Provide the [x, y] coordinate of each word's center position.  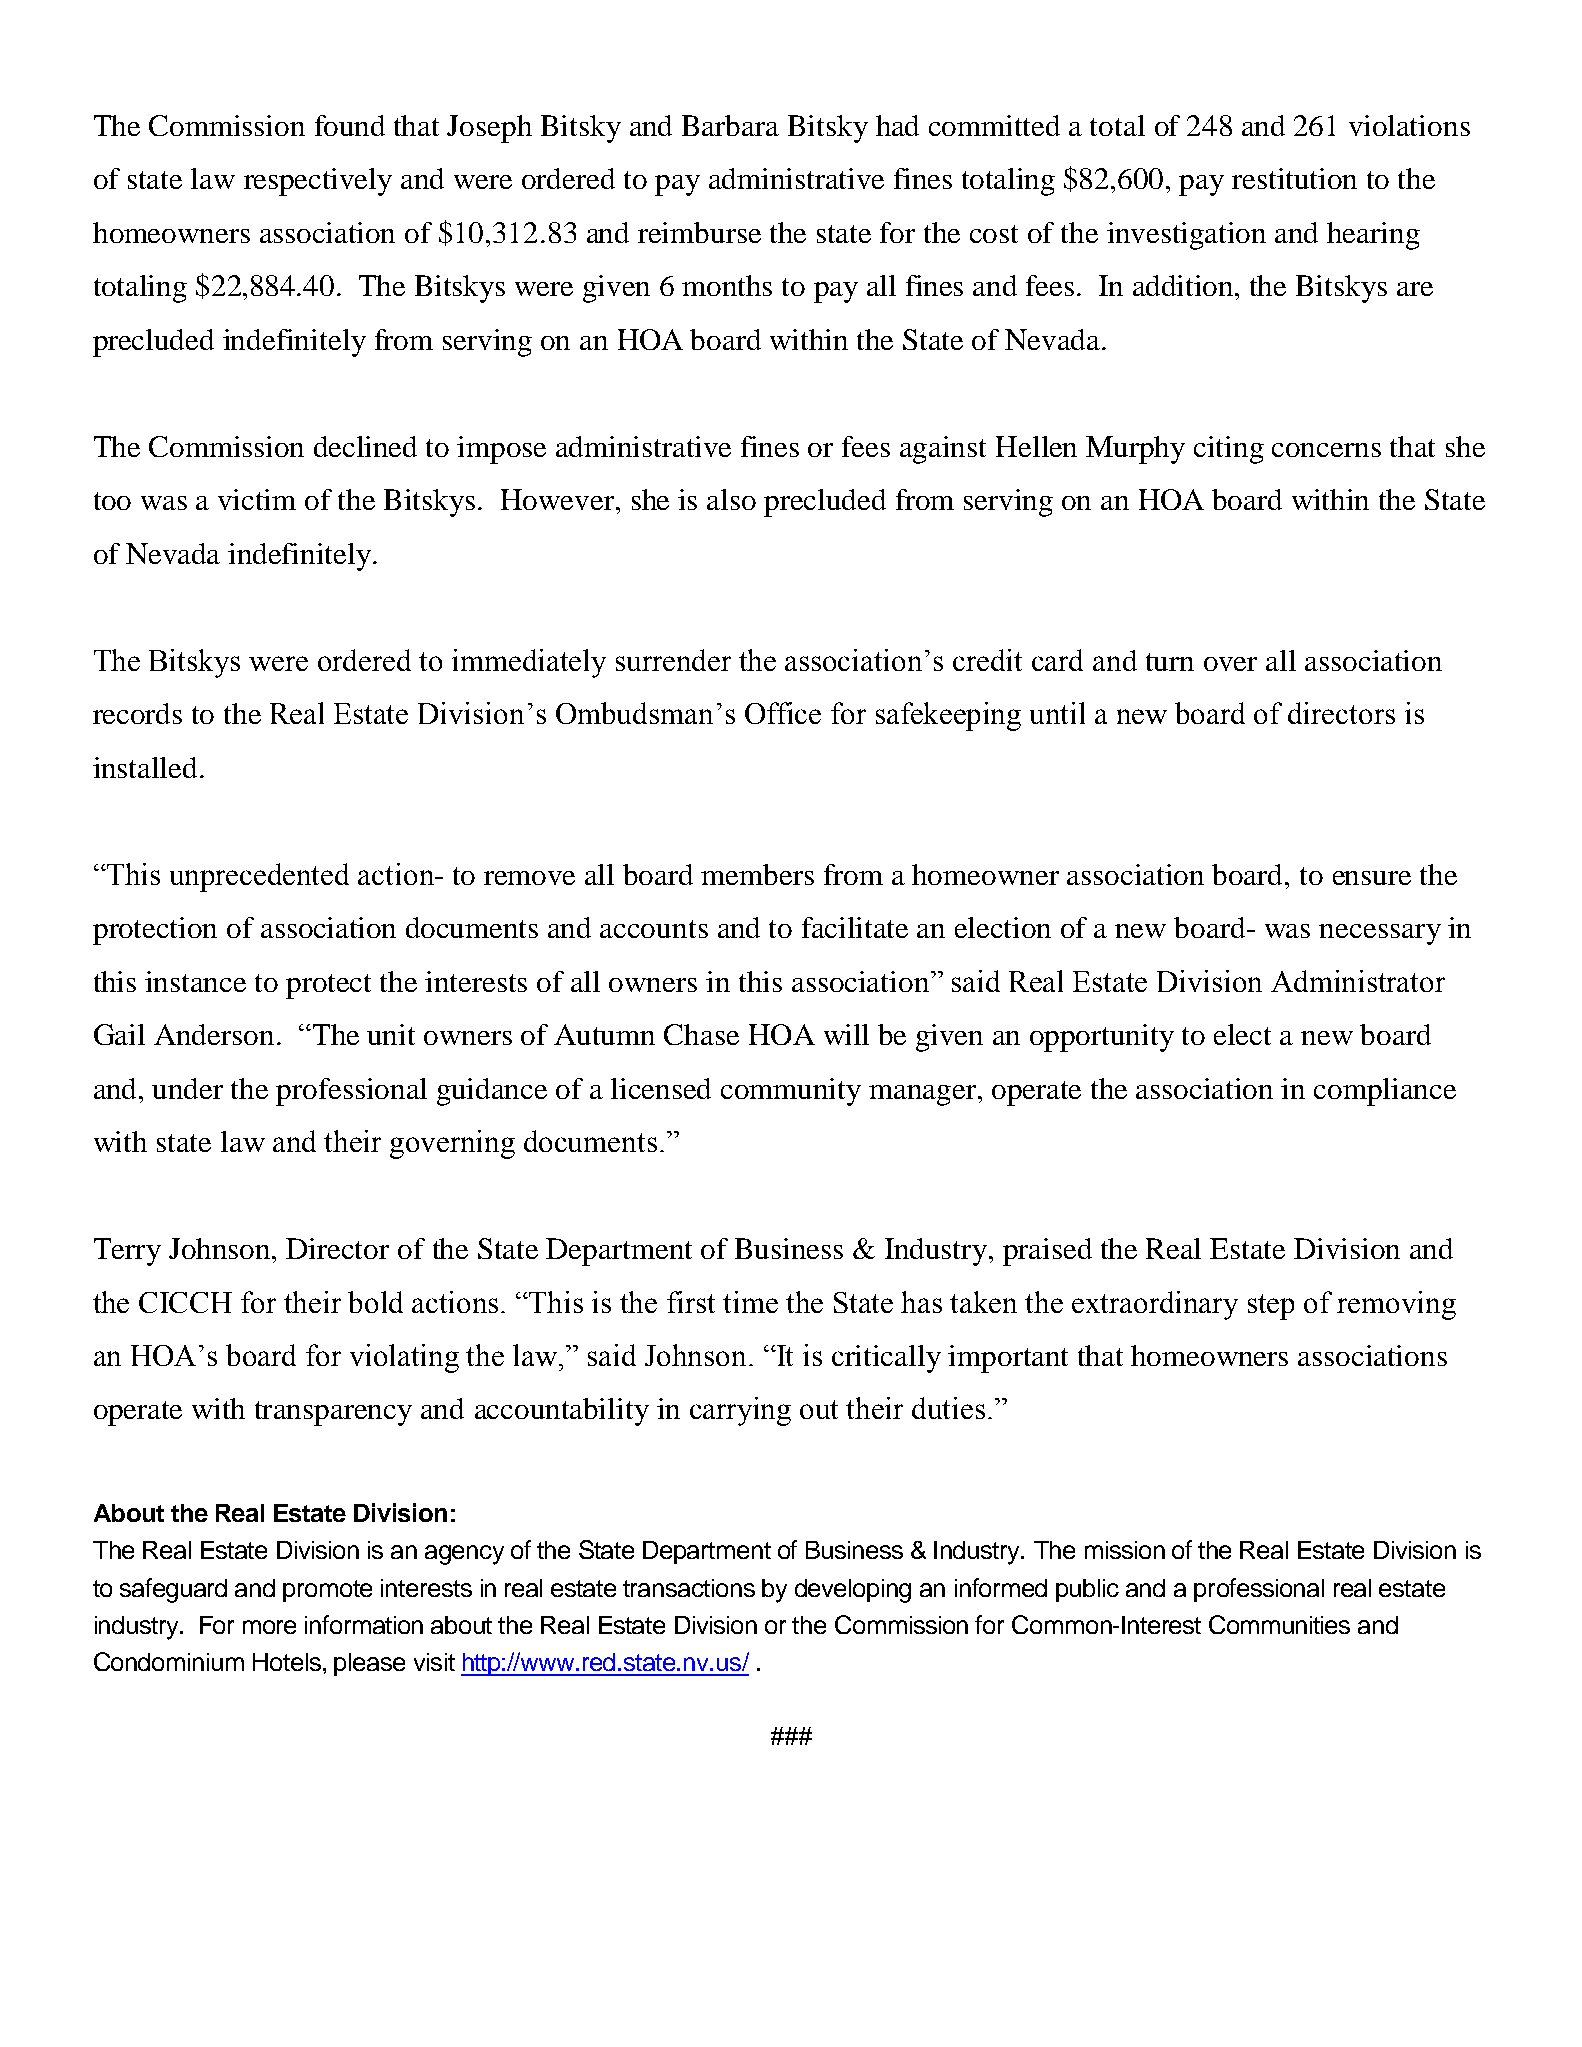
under [187, 1088]
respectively [318, 182]
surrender [673, 660]
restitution [1294, 178]
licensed [661, 1088]
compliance [1385, 1092]
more [269, 1627]
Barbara [730, 125]
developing [853, 1591]
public [1087, 1590]
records [137, 713]
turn [1170, 662]
